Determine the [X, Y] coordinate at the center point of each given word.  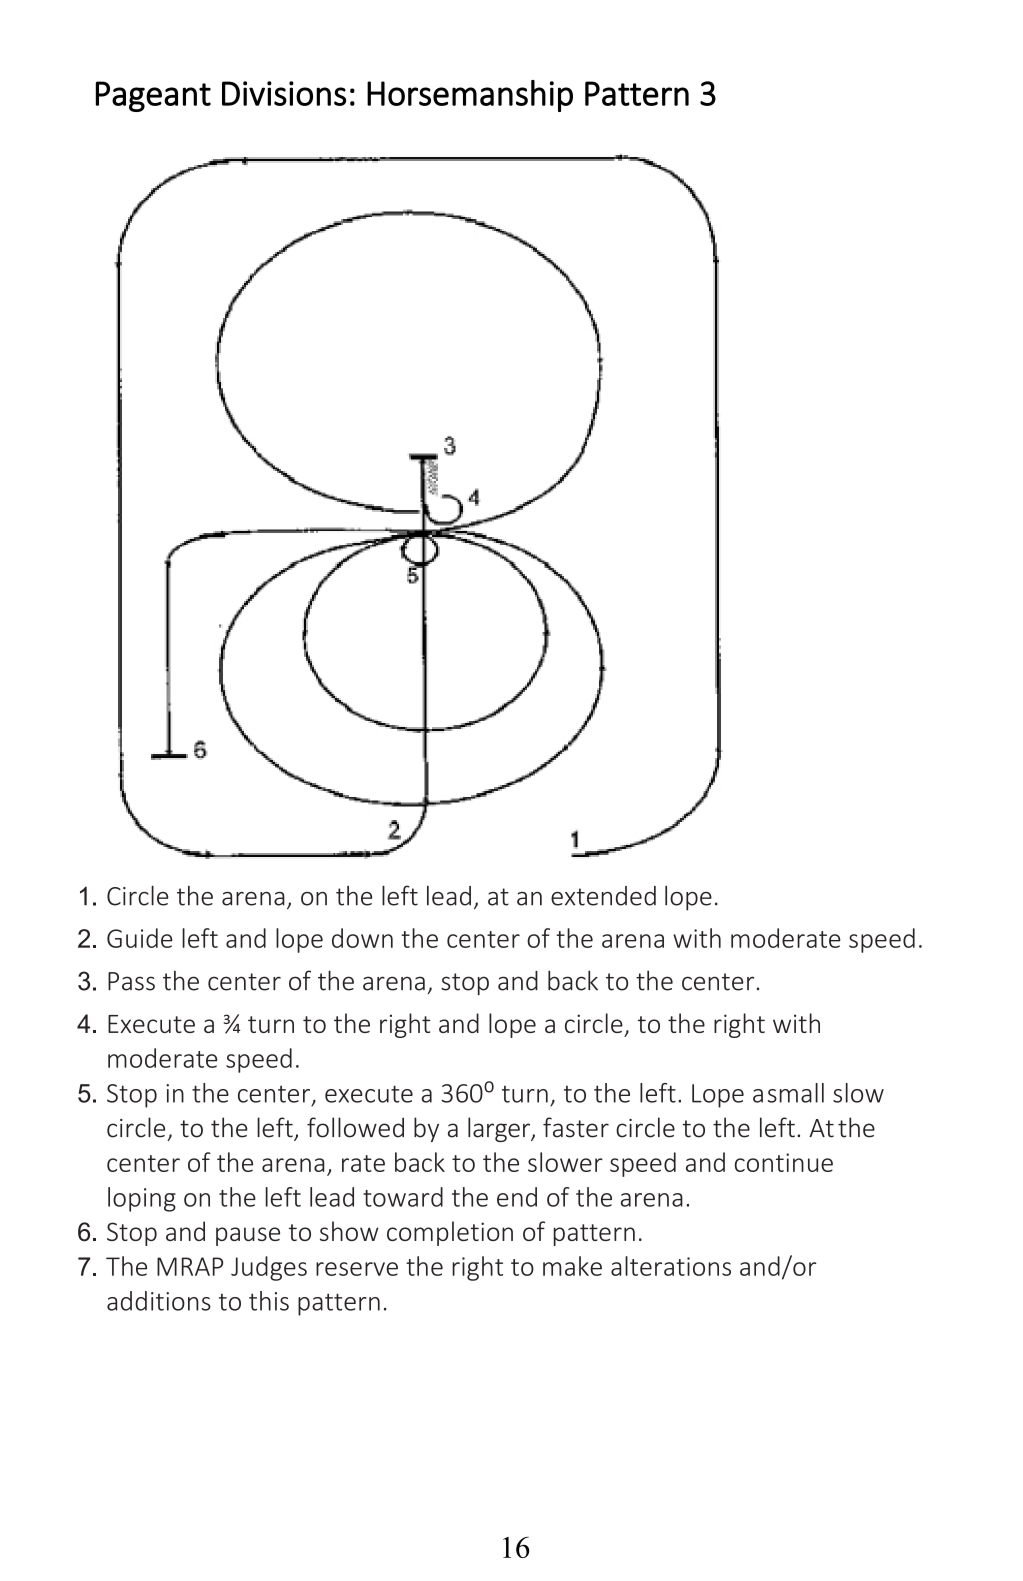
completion [450, 1233]
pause [248, 1236]
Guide [140, 938]
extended [603, 896]
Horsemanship [470, 96]
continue [784, 1162]
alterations [671, 1266]
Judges [269, 1268]
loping [142, 1199]
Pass [131, 981]
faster [576, 1127]
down [362, 938]
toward [403, 1197]
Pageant [153, 96]
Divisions [284, 93]
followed [355, 1127]
